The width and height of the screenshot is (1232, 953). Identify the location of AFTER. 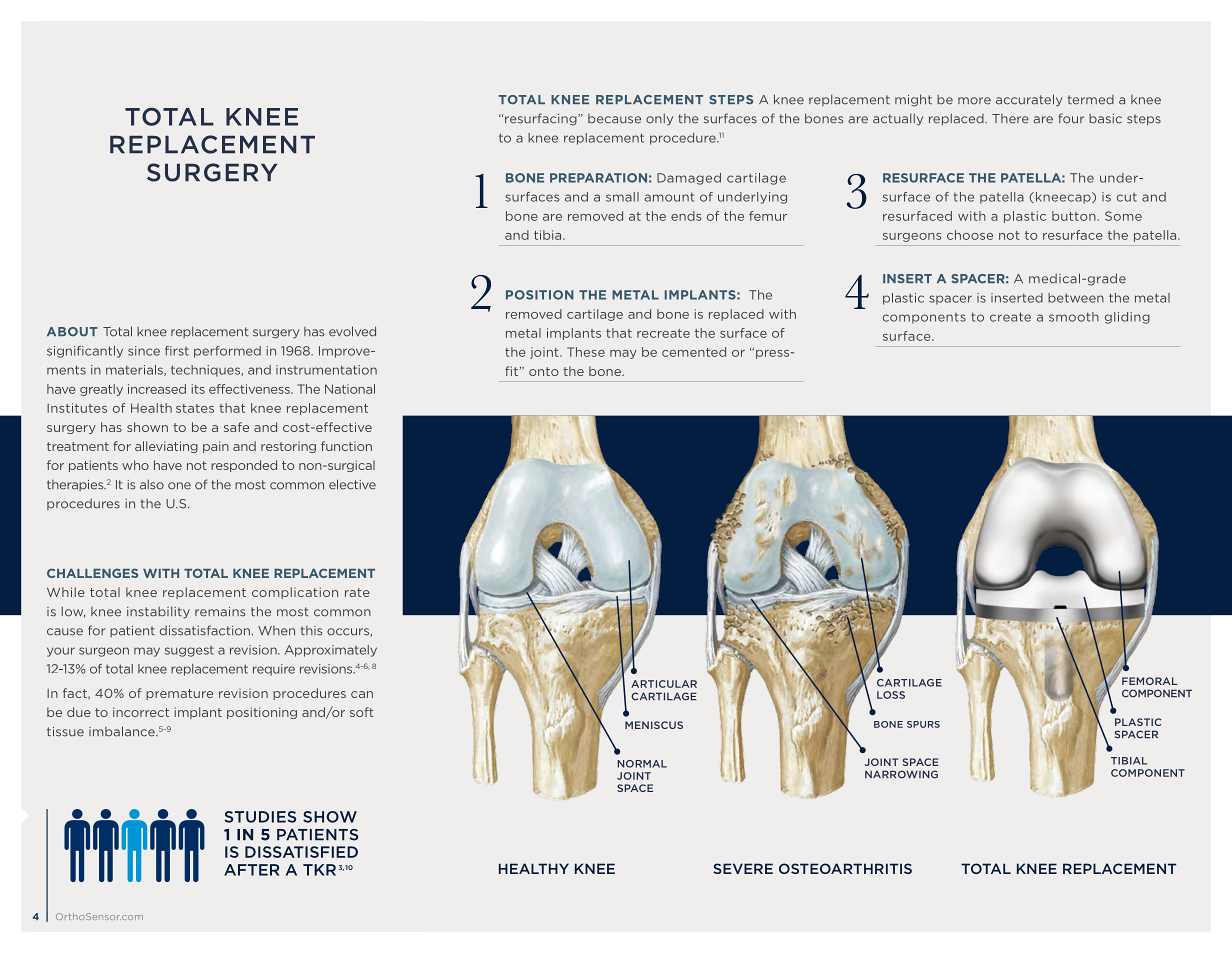
(251, 870).
